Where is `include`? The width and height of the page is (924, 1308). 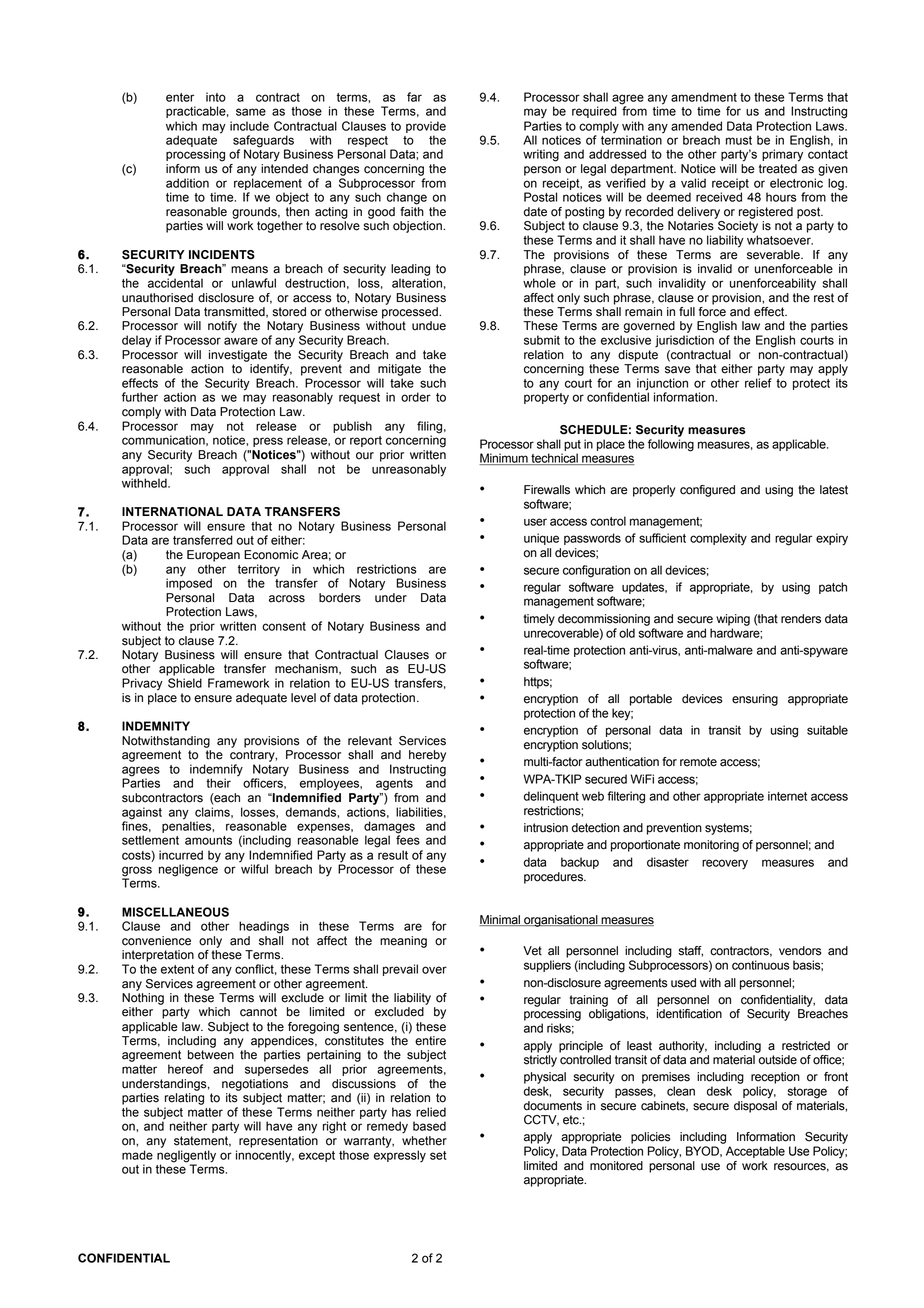 include is located at coordinates (249, 126).
